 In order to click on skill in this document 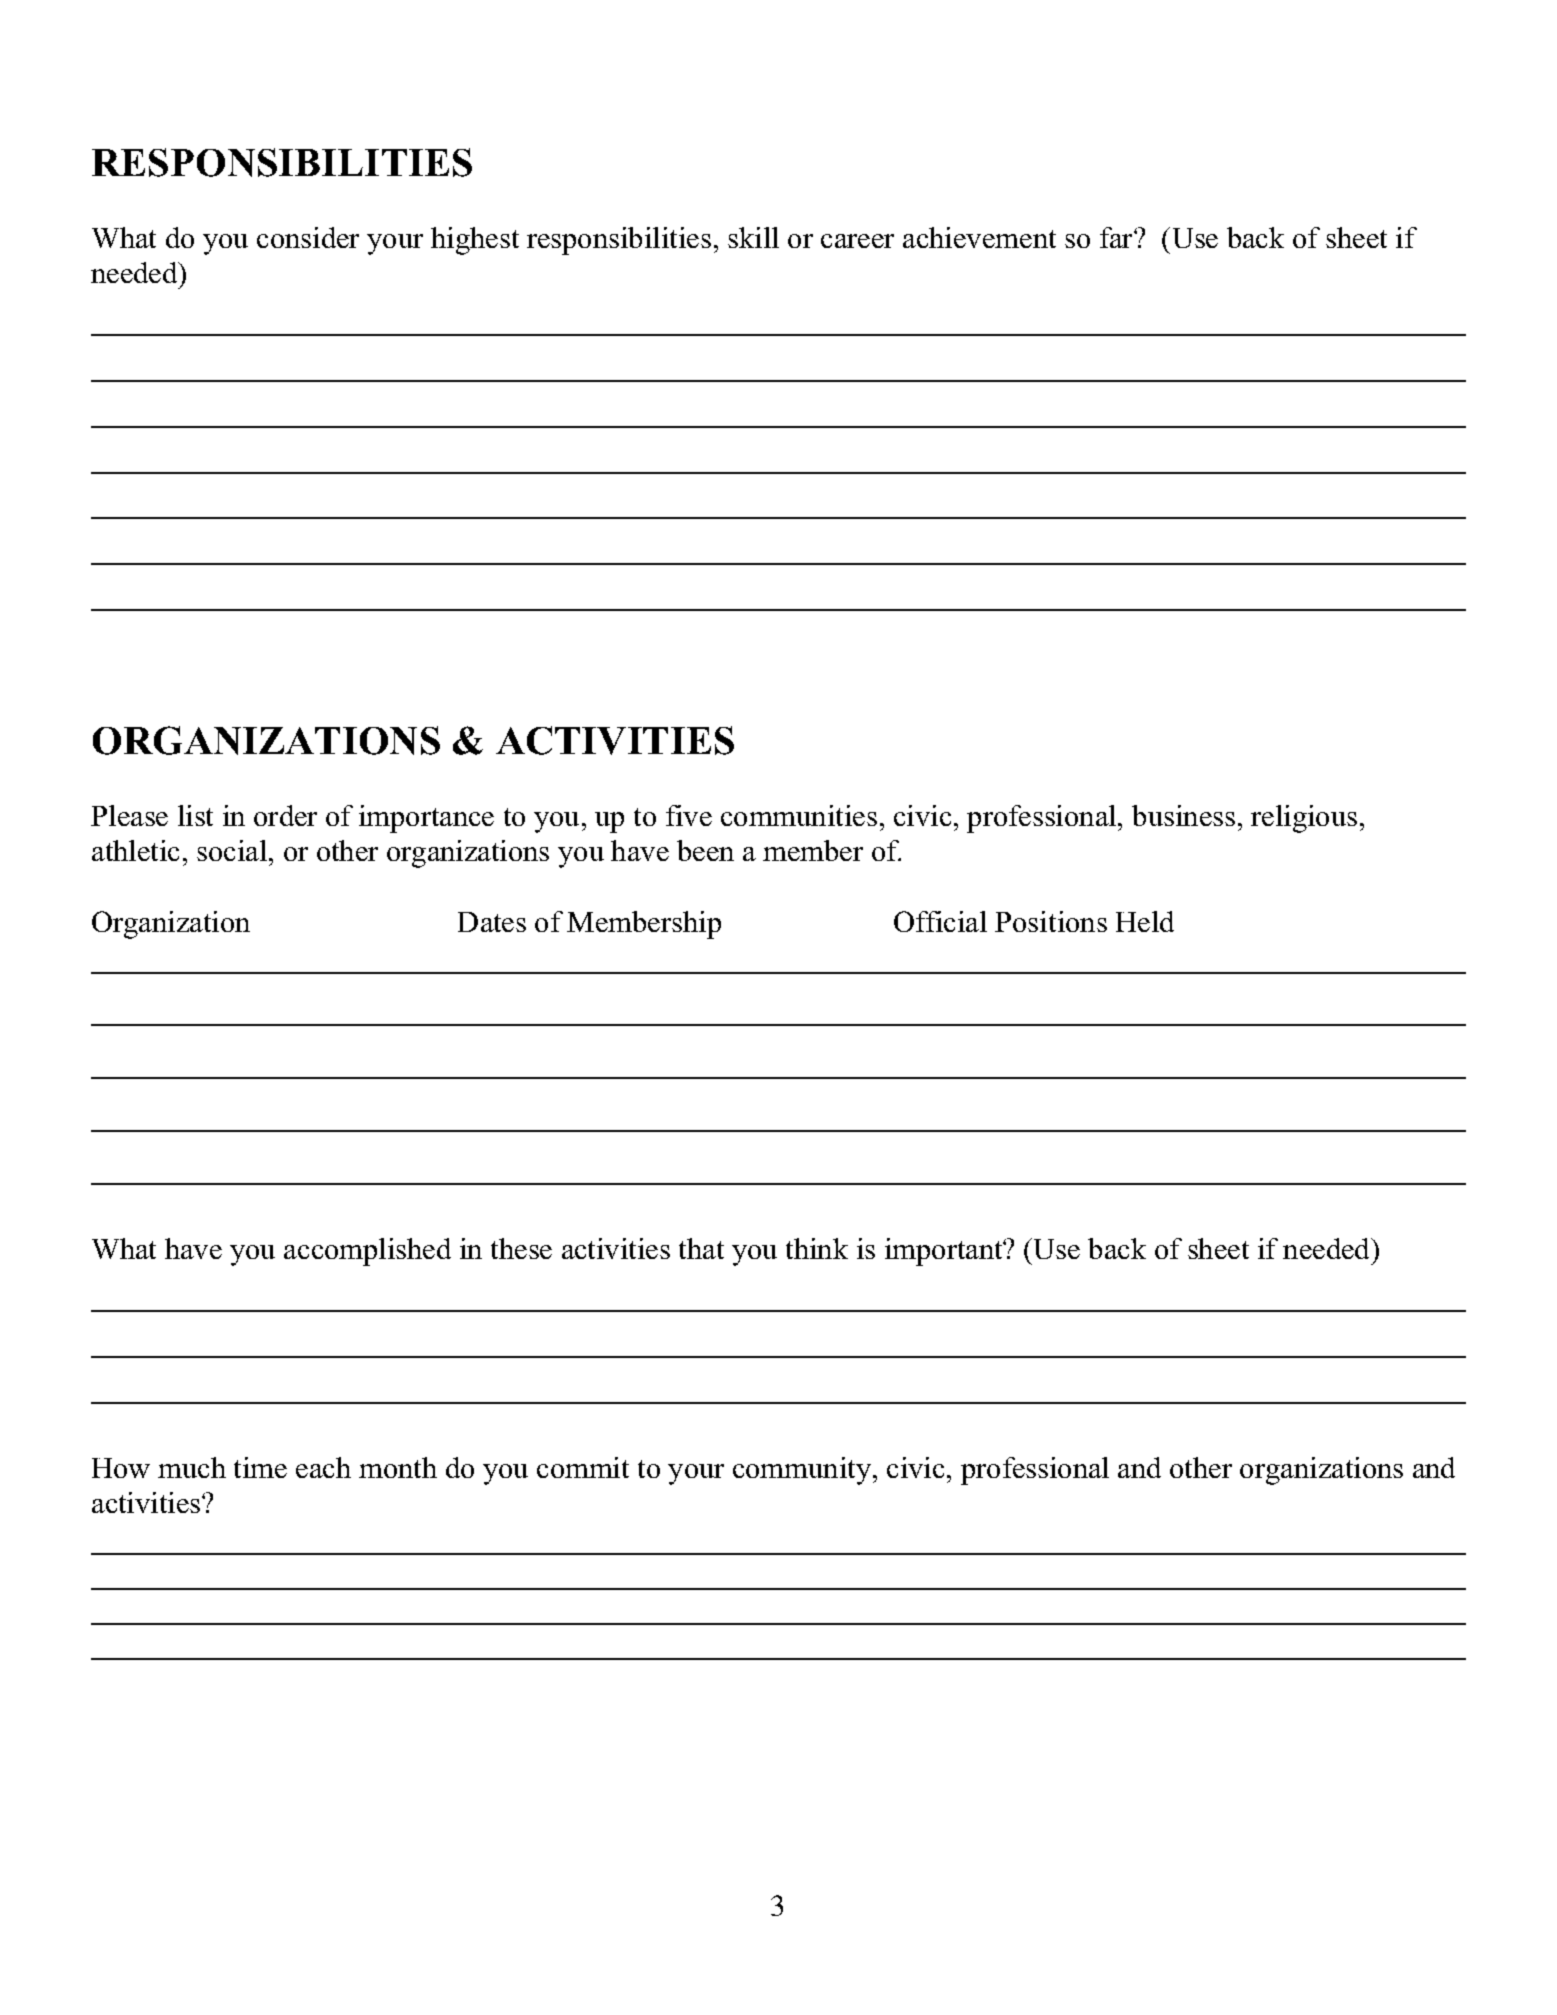, I will do `click(753, 237)`.
